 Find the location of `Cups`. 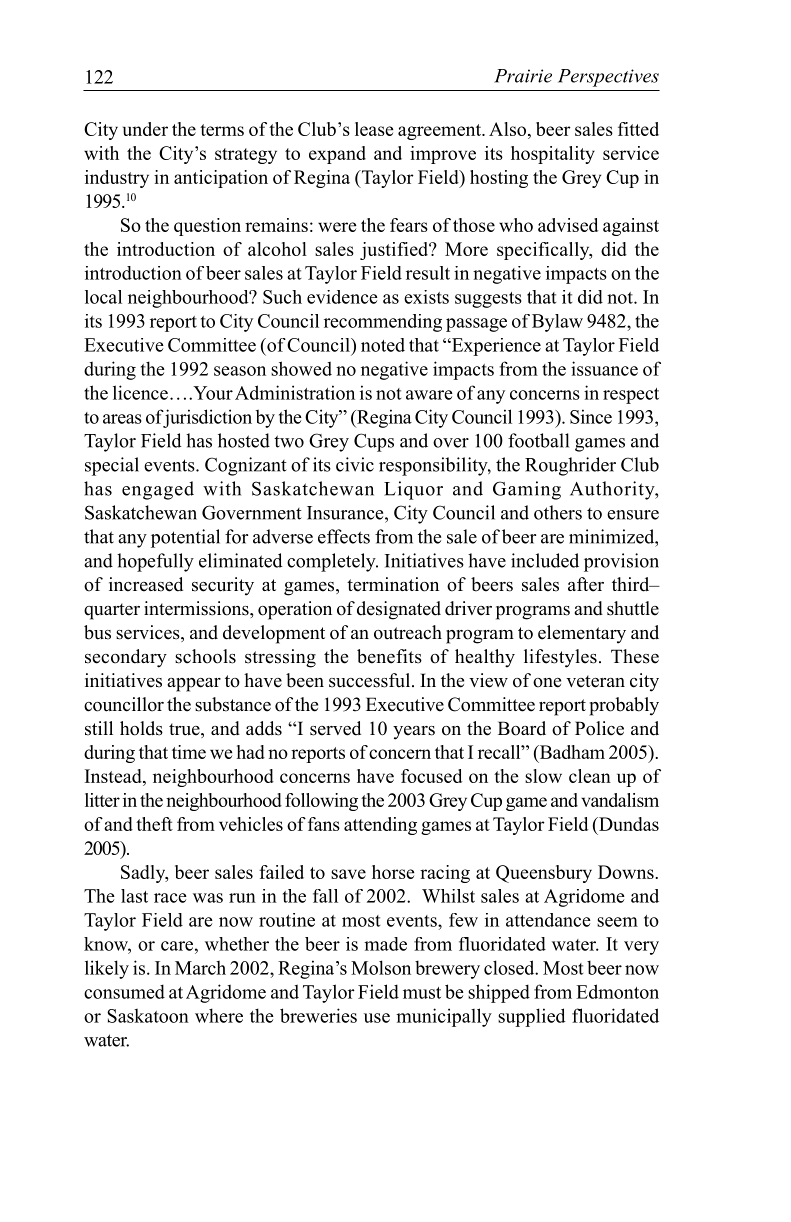

Cups is located at coordinates (374, 442).
